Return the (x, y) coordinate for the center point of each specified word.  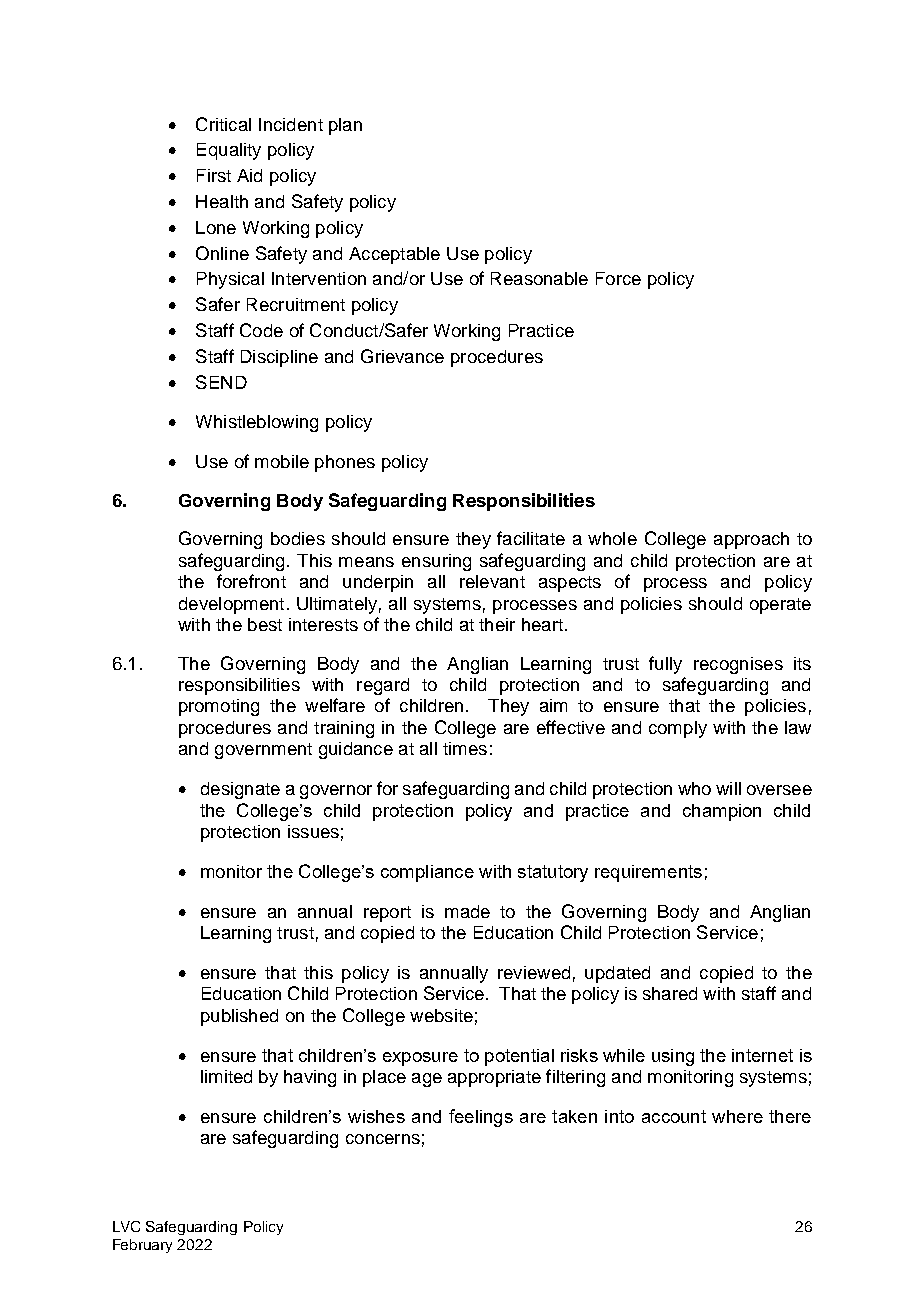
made (467, 911)
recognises (738, 665)
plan (345, 126)
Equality (229, 151)
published (239, 1017)
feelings (481, 1118)
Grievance (402, 356)
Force (618, 278)
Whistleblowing (257, 423)
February (142, 1246)
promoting (219, 707)
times (465, 748)
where (737, 1116)
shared (670, 993)
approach (751, 540)
